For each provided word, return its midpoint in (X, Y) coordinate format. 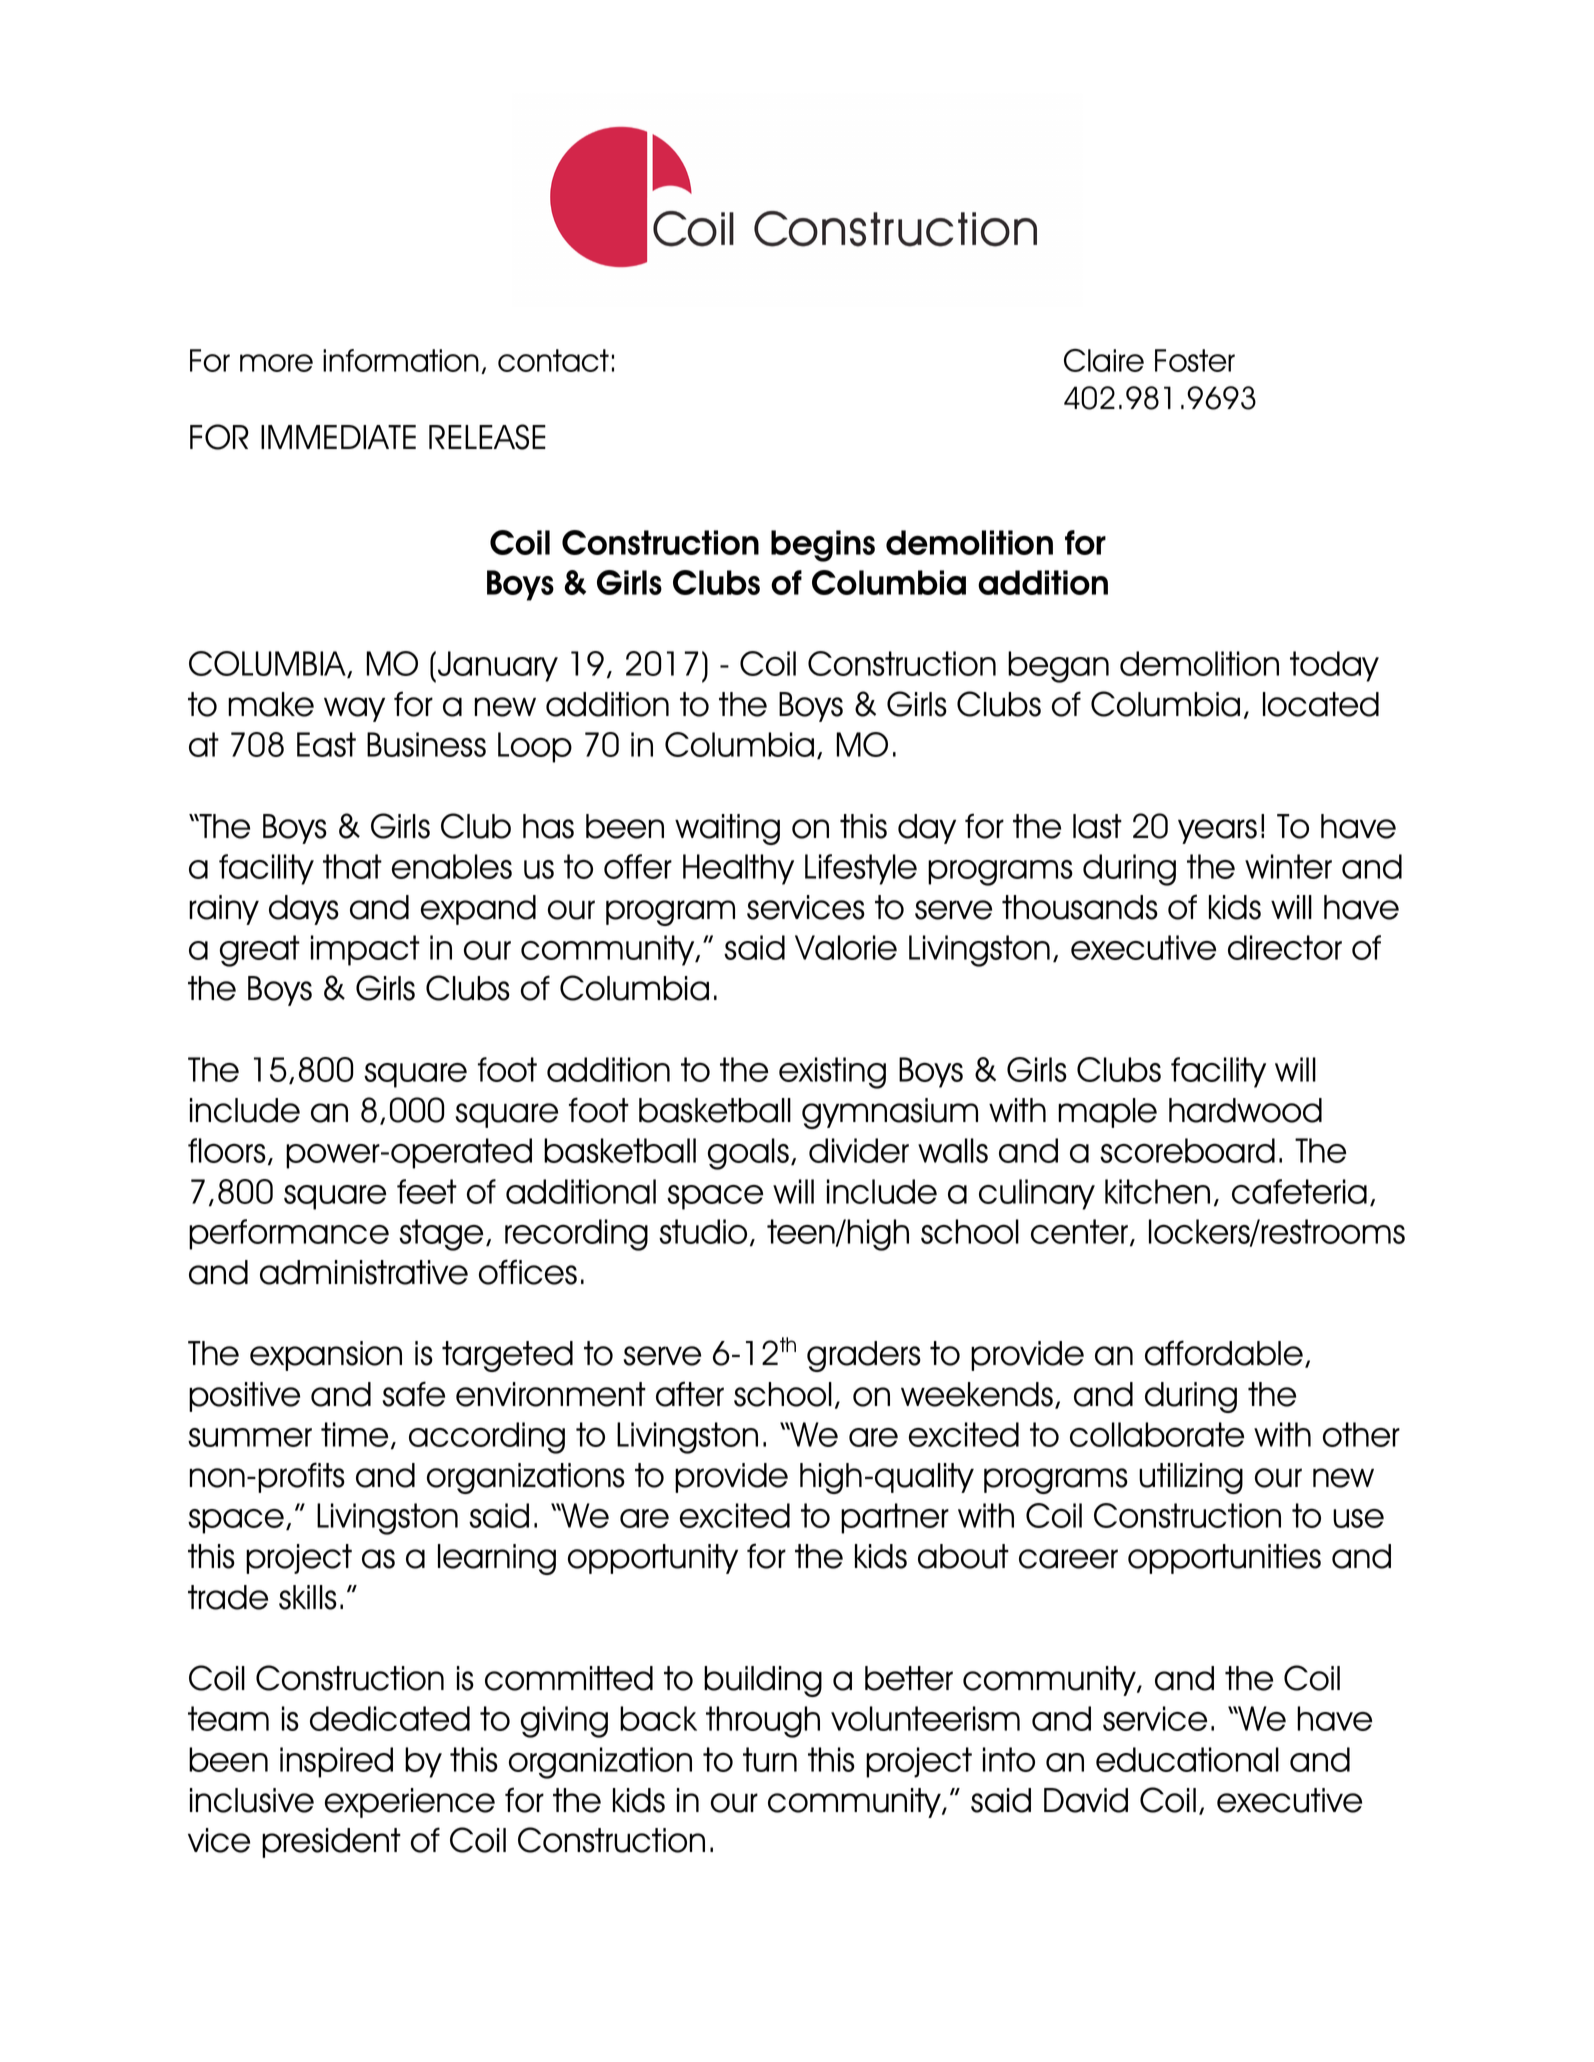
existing (832, 1073)
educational (1187, 1759)
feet (427, 1191)
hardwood (1245, 1110)
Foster (1195, 360)
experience (410, 1803)
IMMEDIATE (338, 437)
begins (823, 546)
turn (770, 1759)
